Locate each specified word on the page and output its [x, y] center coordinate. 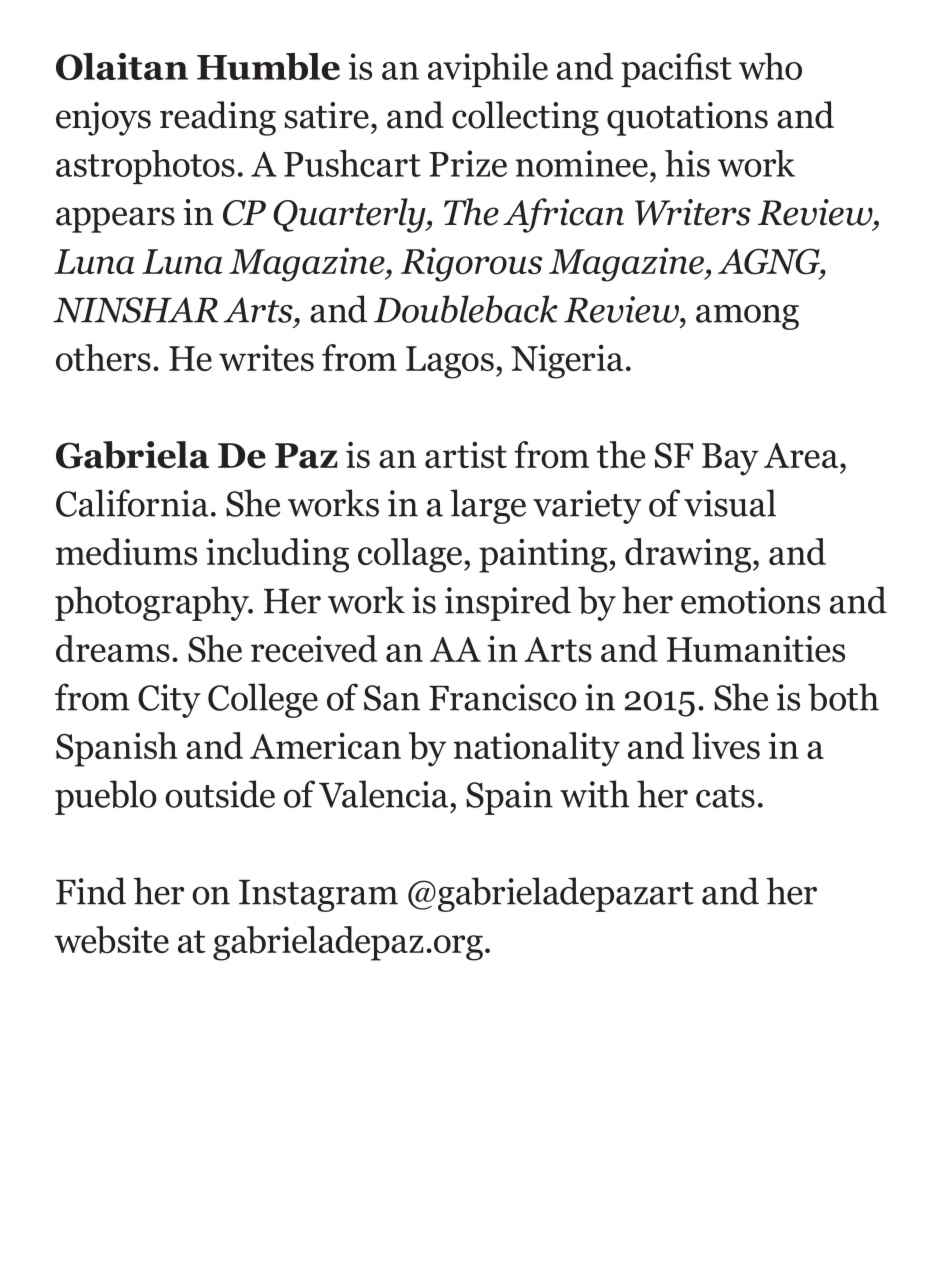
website [111, 940]
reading [218, 118]
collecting [525, 118]
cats [725, 796]
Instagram [318, 896]
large [488, 506]
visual [730, 503]
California [132, 503]
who [770, 66]
